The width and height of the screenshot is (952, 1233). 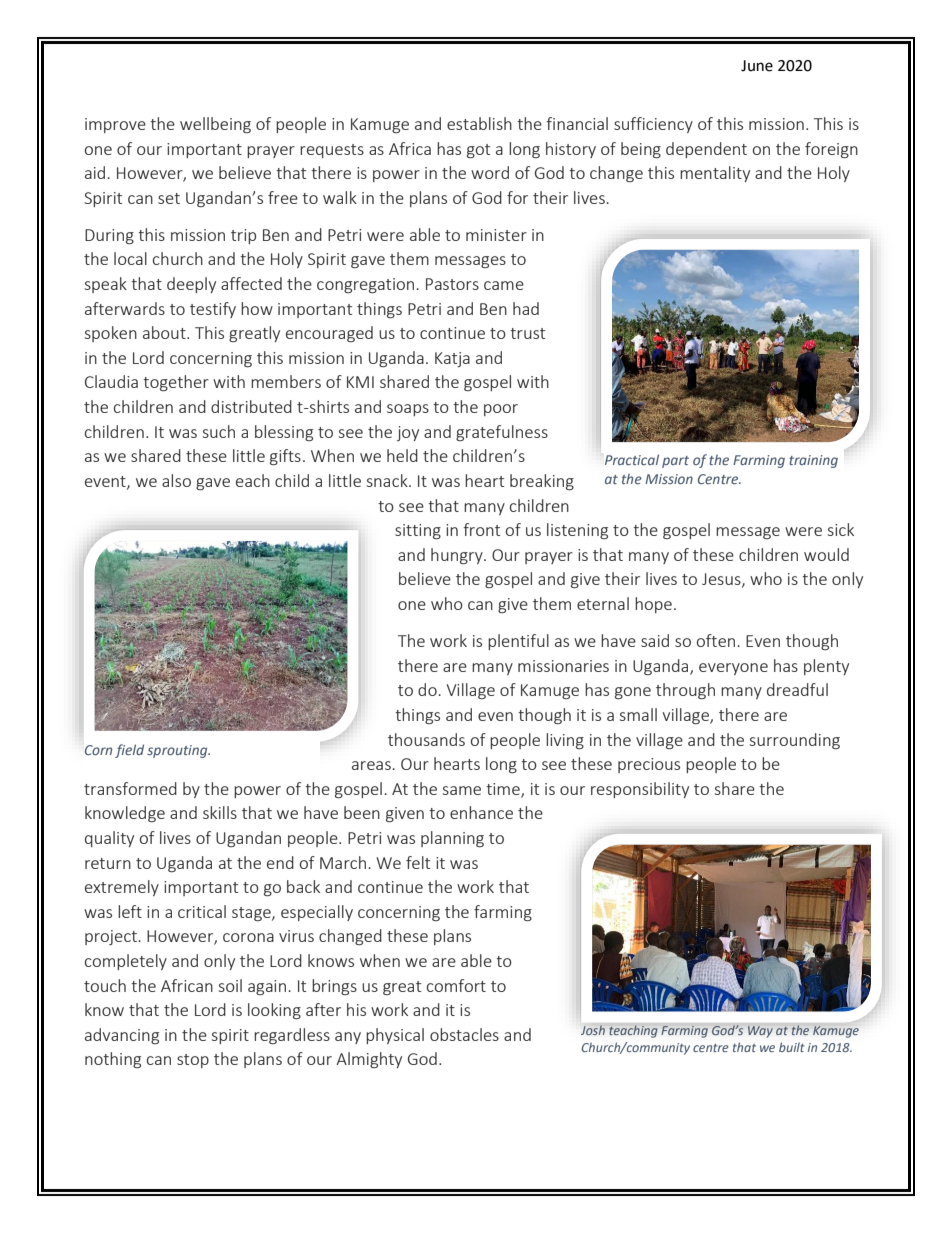 What do you see at coordinates (813, 461) in the screenshot?
I see `training` at bounding box center [813, 461].
